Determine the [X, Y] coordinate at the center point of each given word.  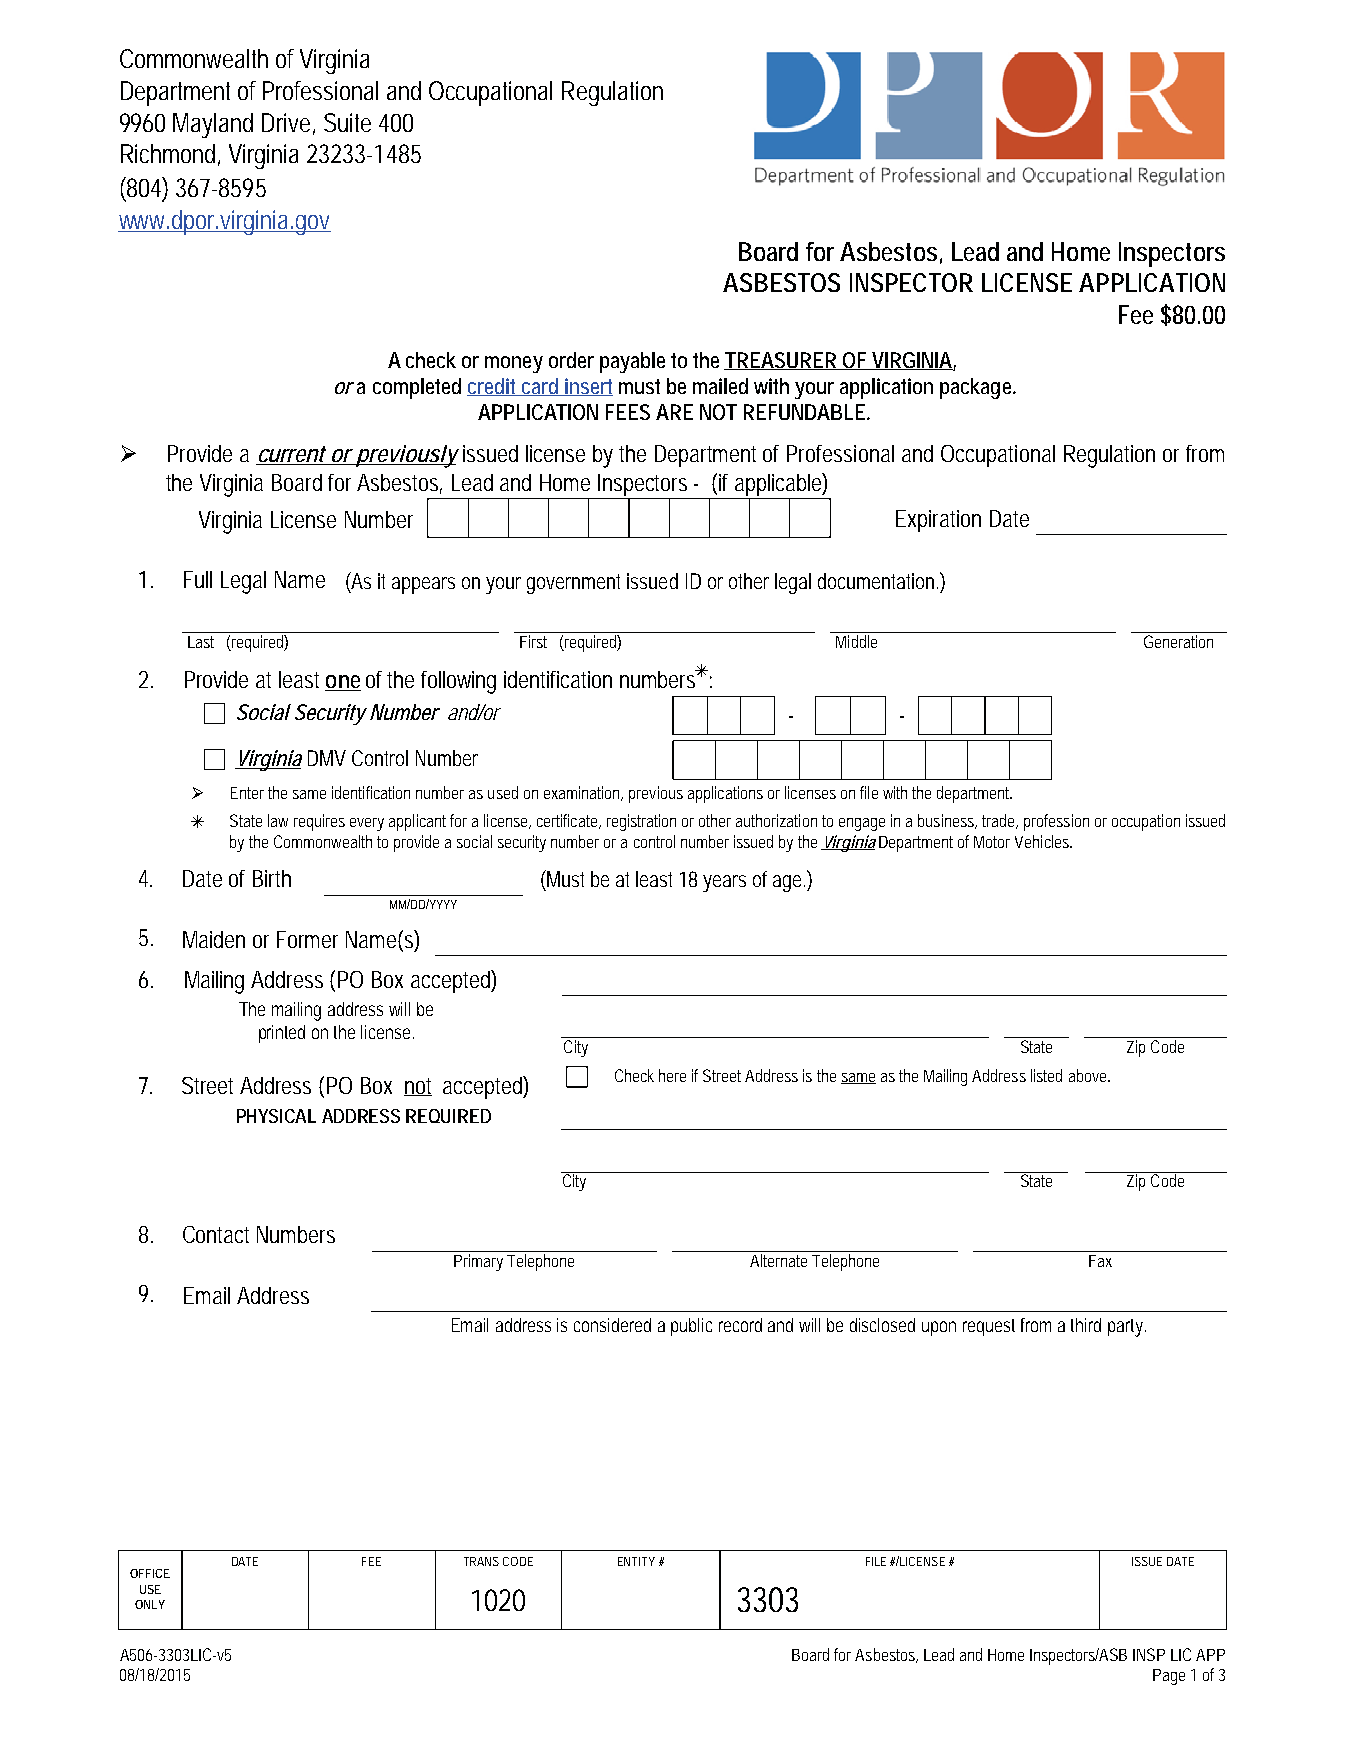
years [724, 883]
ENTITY [636, 1561]
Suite [347, 122]
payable [632, 362]
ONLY [150, 1604]
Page [1169, 1677]
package [977, 388]
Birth [272, 878]
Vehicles [1043, 841]
